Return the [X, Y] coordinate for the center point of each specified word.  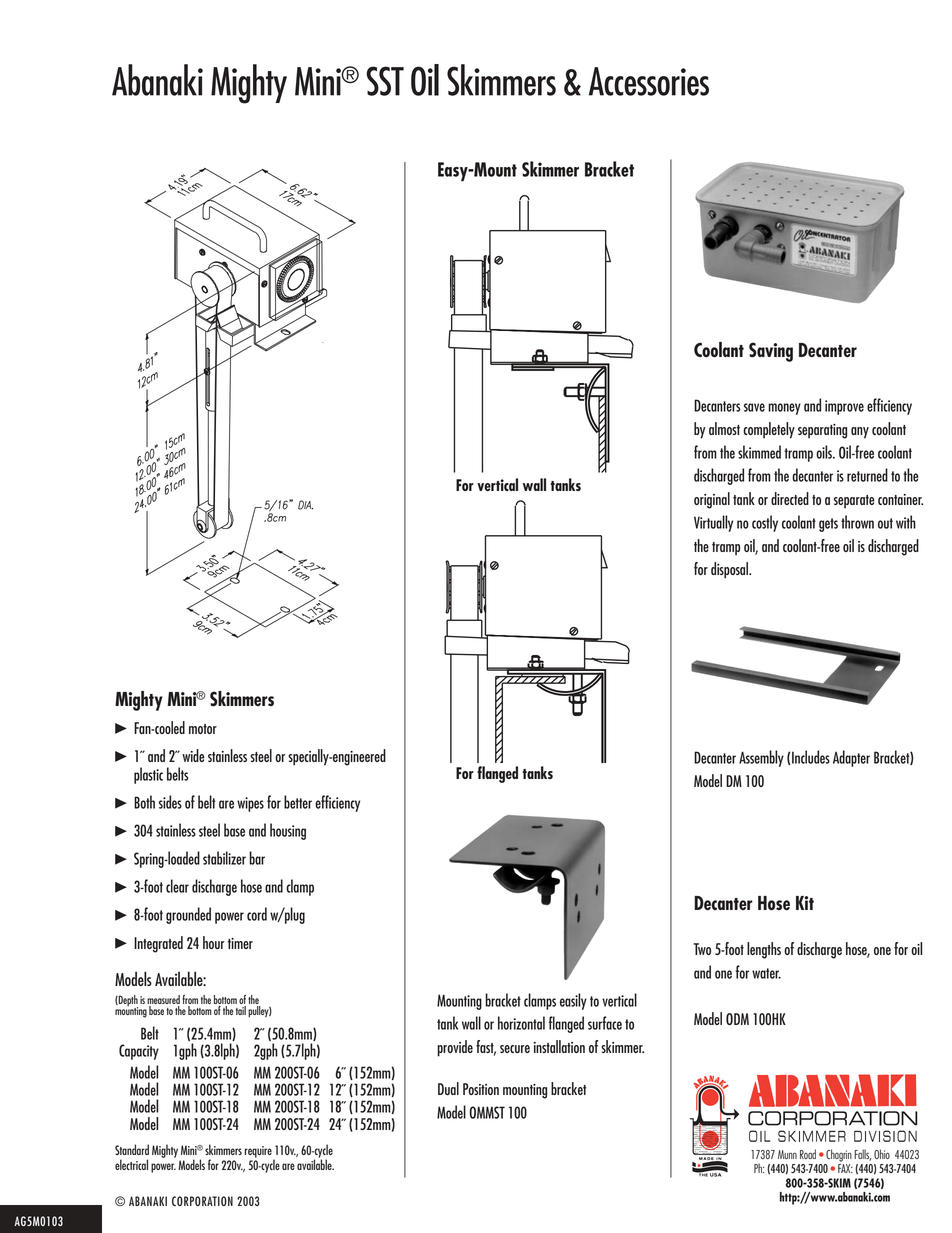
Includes [811, 757]
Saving [771, 352]
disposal [730, 570]
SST [385, 81]
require [259, 1153]
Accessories [649, 81]
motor [203, 729]
